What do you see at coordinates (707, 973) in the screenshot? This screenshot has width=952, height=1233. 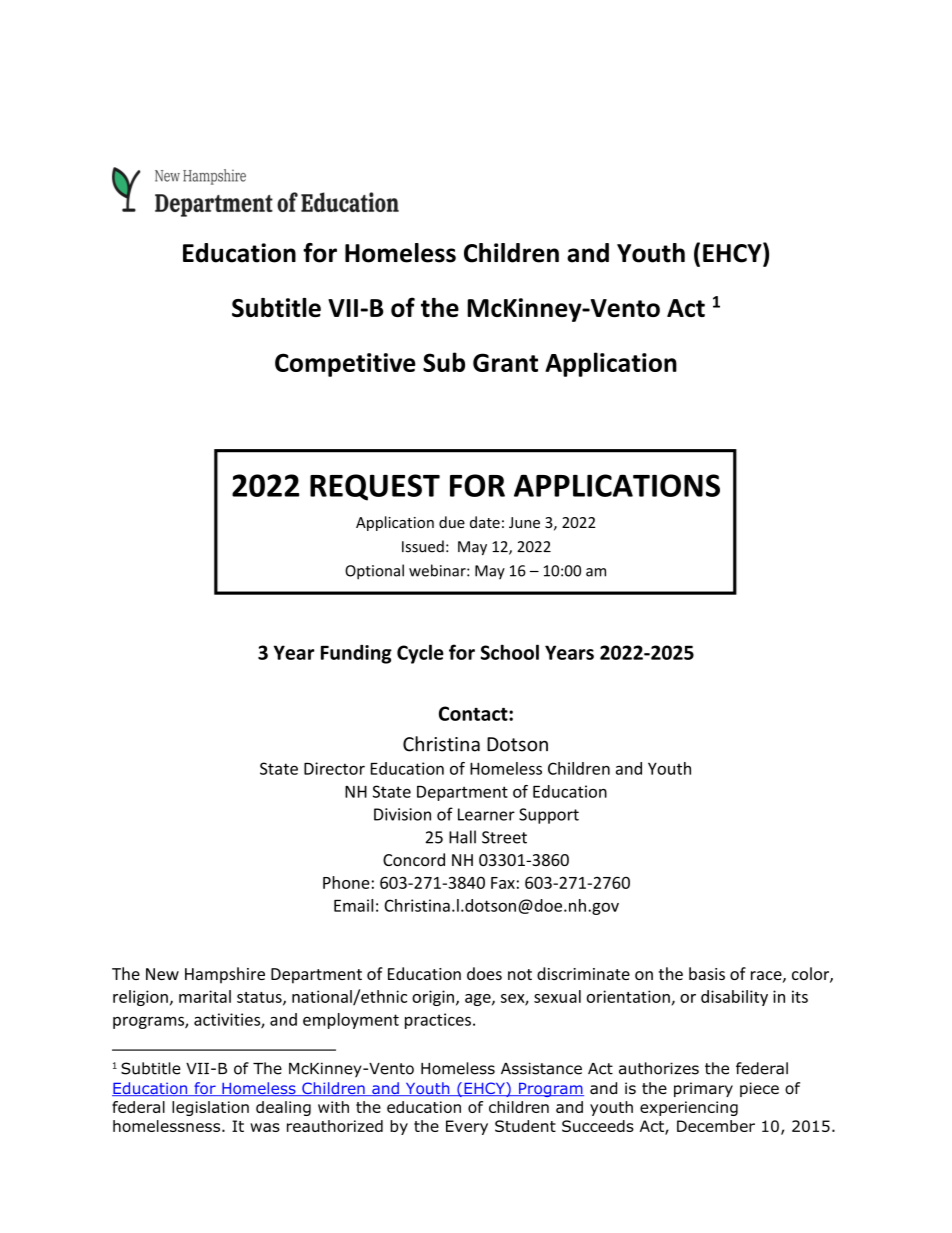 I see `basis` at bounding box center [707, 973].
